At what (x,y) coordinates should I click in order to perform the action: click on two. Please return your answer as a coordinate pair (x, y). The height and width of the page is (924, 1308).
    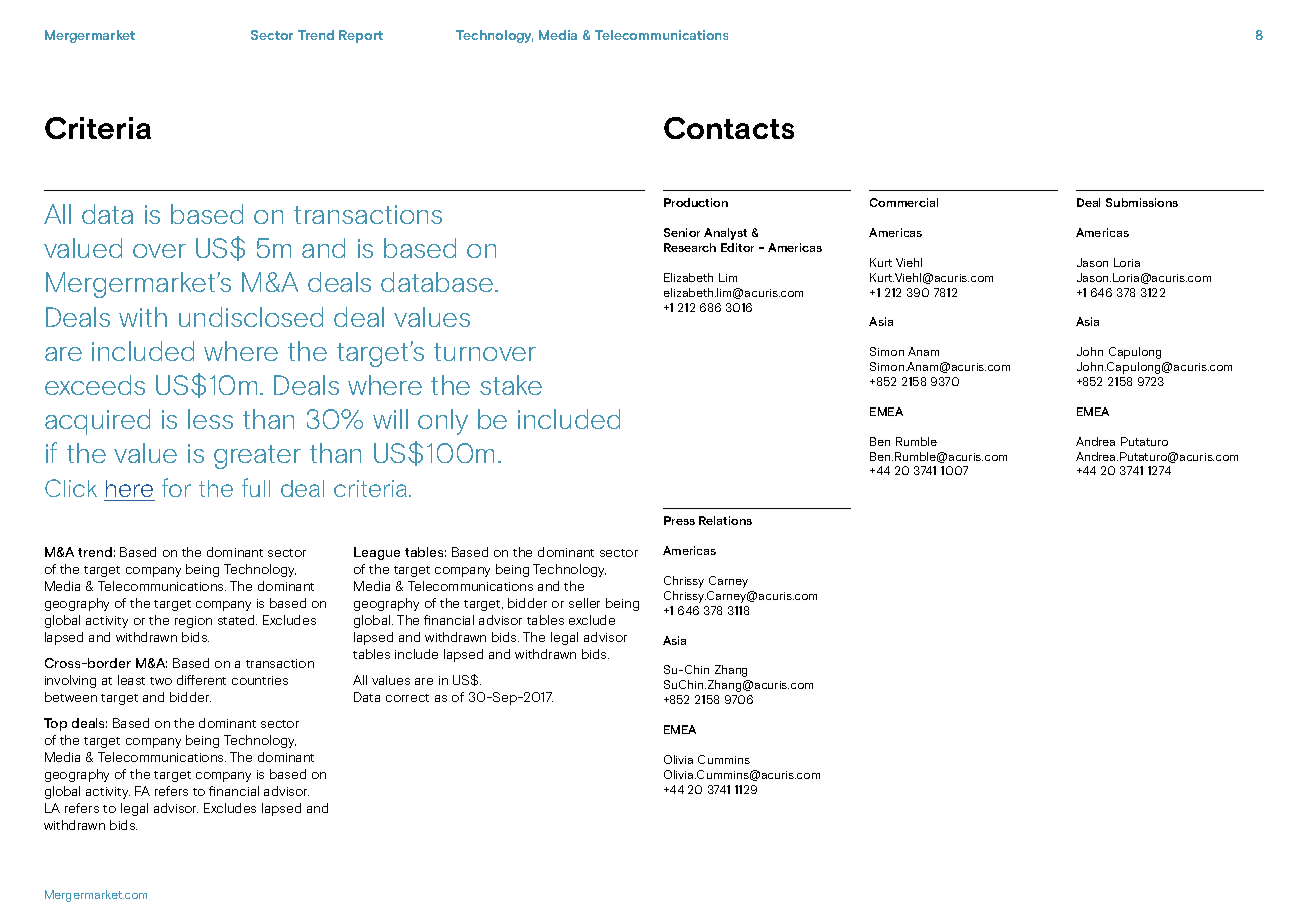
    Looking at the image, I should click on (161, 681).
